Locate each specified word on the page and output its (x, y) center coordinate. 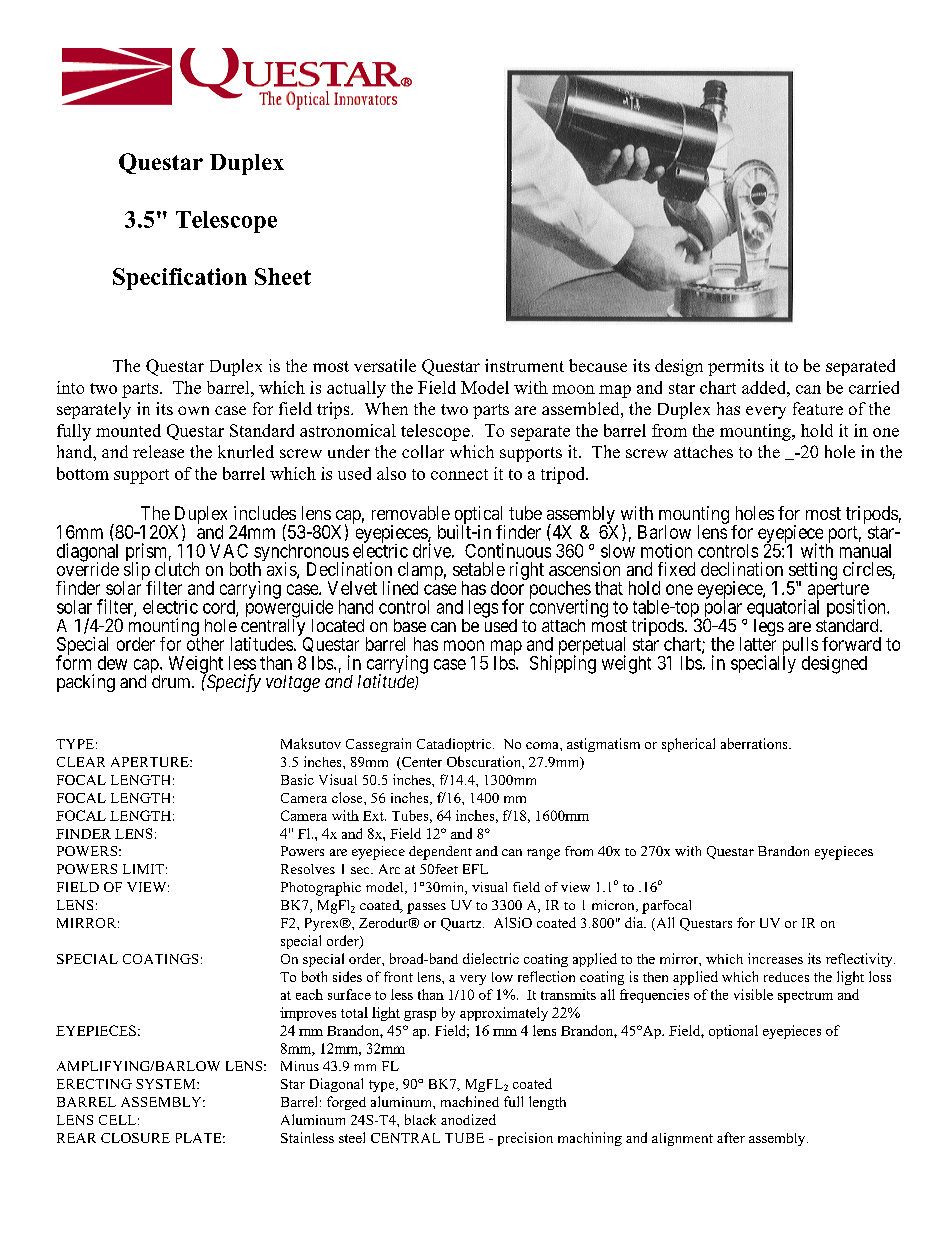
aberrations (755, 743)
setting (812, 572)
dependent (440, 853)
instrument (524, 365)
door (507, 588)
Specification (180, 279)
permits (736, 367)
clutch (177, 569)
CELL (117, 1120)
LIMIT (143, 869)
